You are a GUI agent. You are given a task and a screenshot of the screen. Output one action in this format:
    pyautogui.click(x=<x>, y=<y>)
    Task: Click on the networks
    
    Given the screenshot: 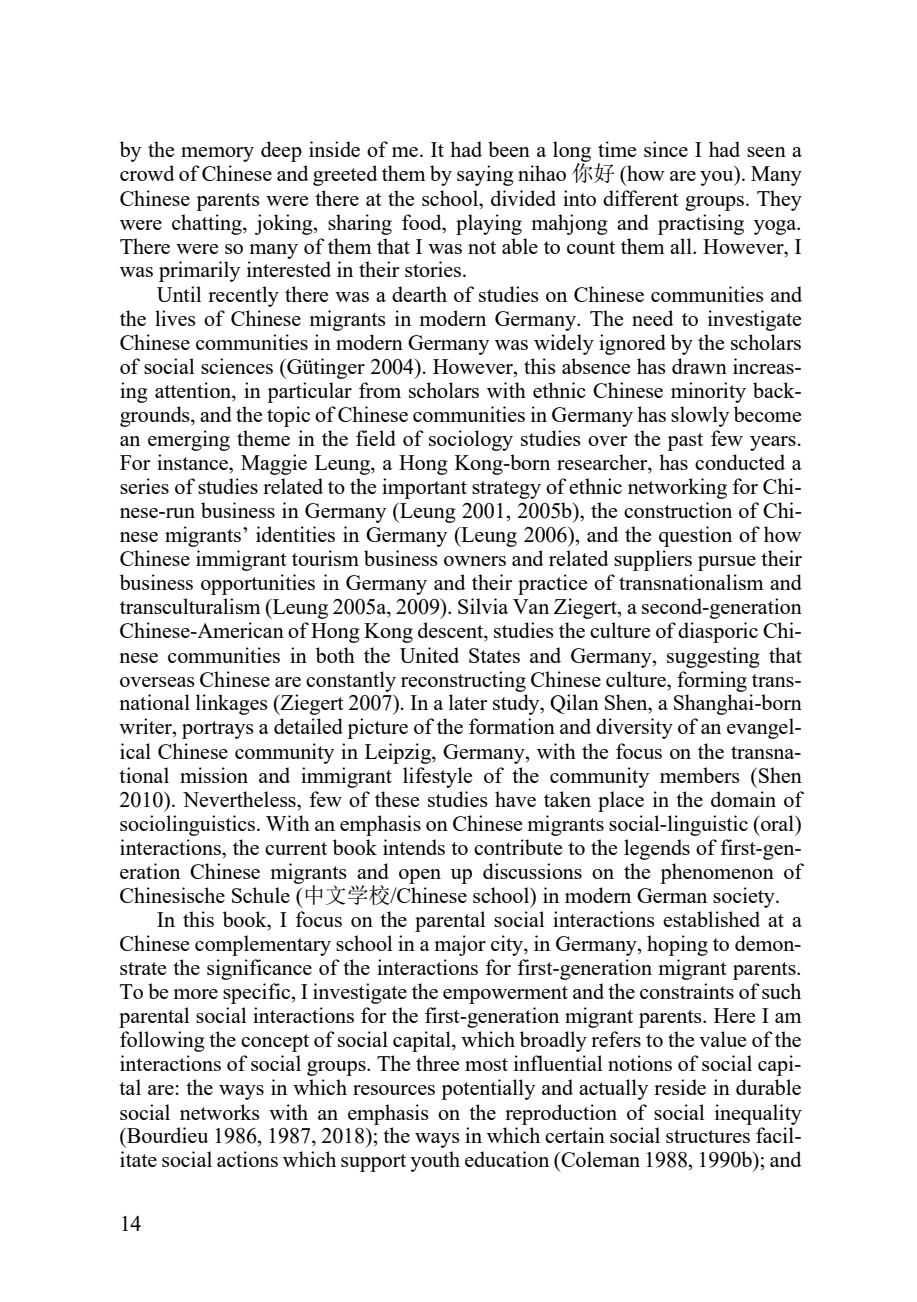 What is the action you would take?
    pyautogui.click(x=220, y=1112)
